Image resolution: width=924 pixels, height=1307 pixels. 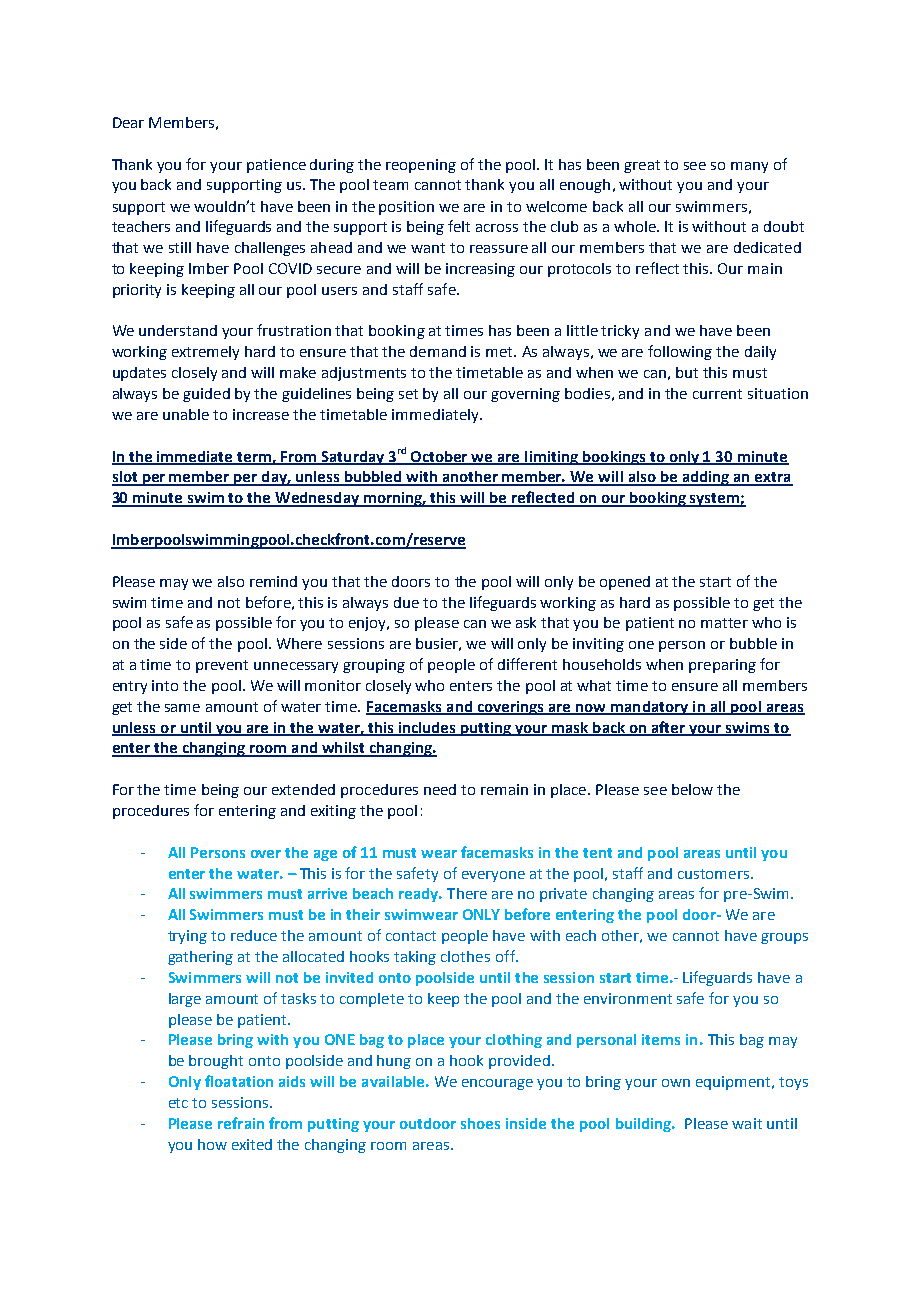 What do you see at coordinates (724, 623) in the screenshot?
I see `matter` at bounding box center [724, 623].
